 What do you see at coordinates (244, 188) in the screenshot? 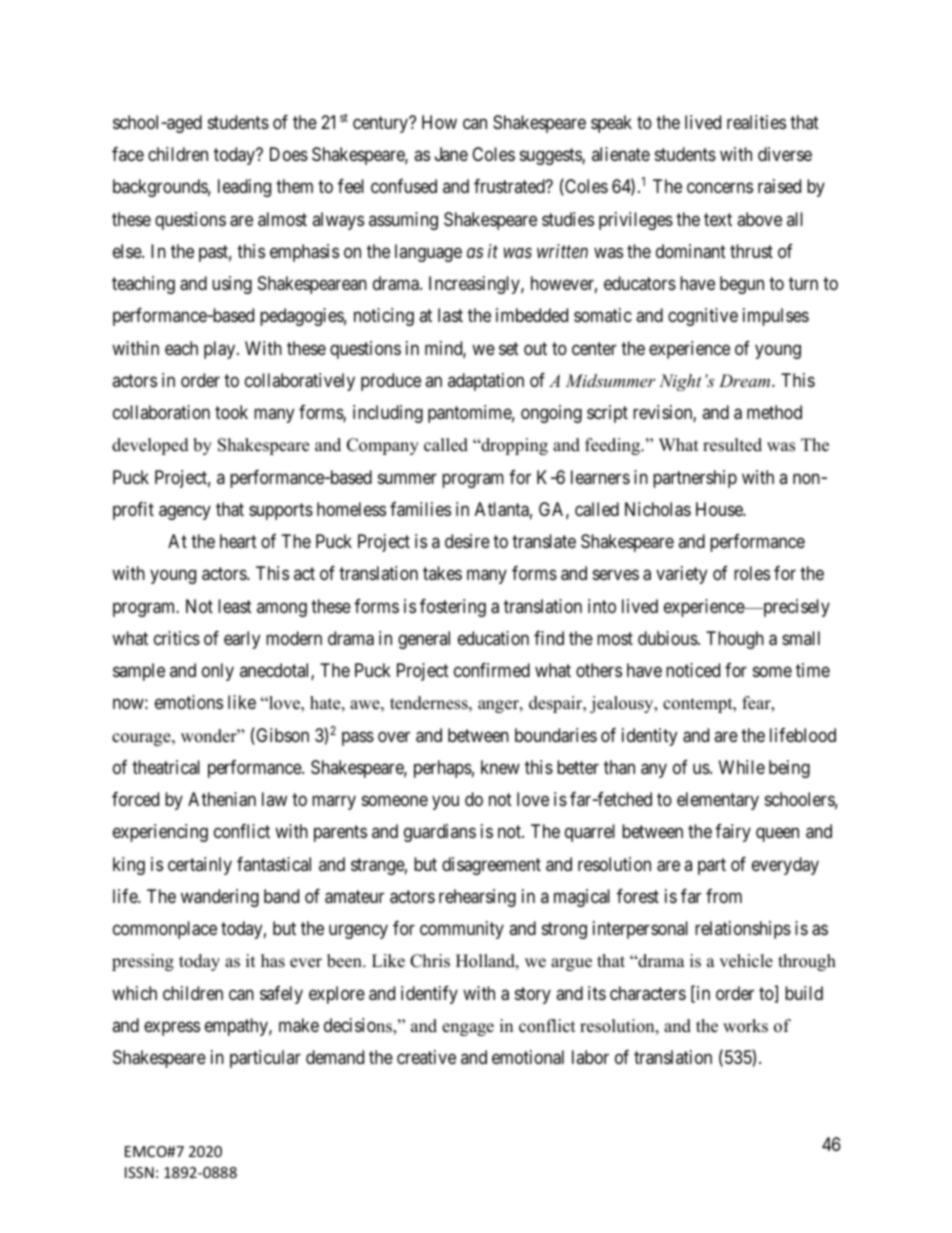
I see `leading` at bounding box center [244, 188].
